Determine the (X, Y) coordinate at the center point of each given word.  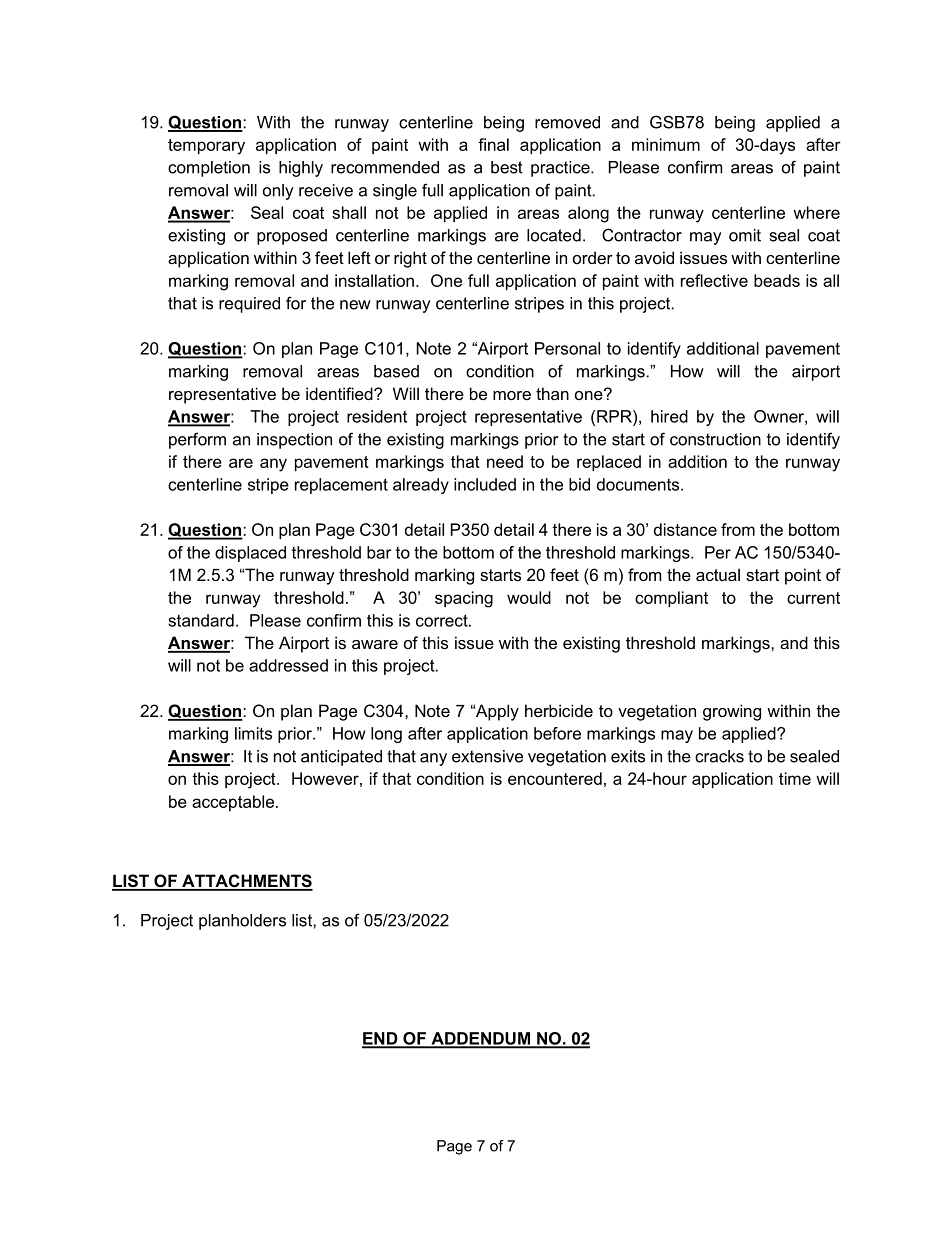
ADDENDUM (480, 1039)
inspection (294, 441)
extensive (487, 756)
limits (253, 733)
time (795, 778)
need (505, 461)
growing (732, 712)
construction (715, 439)
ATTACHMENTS (246, 882)
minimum (666, 144)
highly (301, 169)
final (493, 144)
